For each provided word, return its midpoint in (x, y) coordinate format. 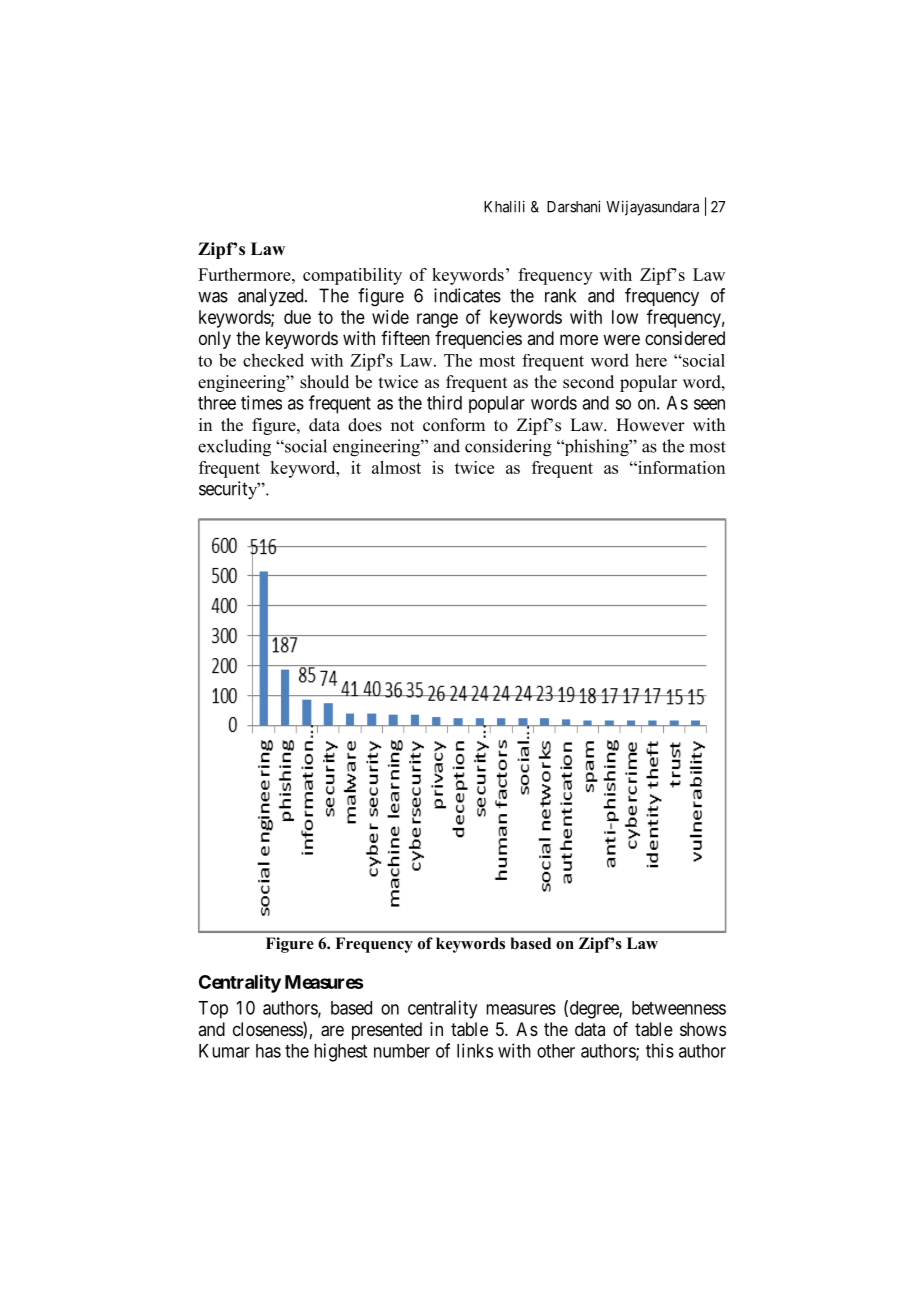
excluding (234, 448)
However (650, 425)
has (268, 1051)
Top (213, 1010)
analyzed (272, 297)
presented (387, 1031)
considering (508, 448)
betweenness (679, 1008)
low (625, 317)
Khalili (504, 206)
